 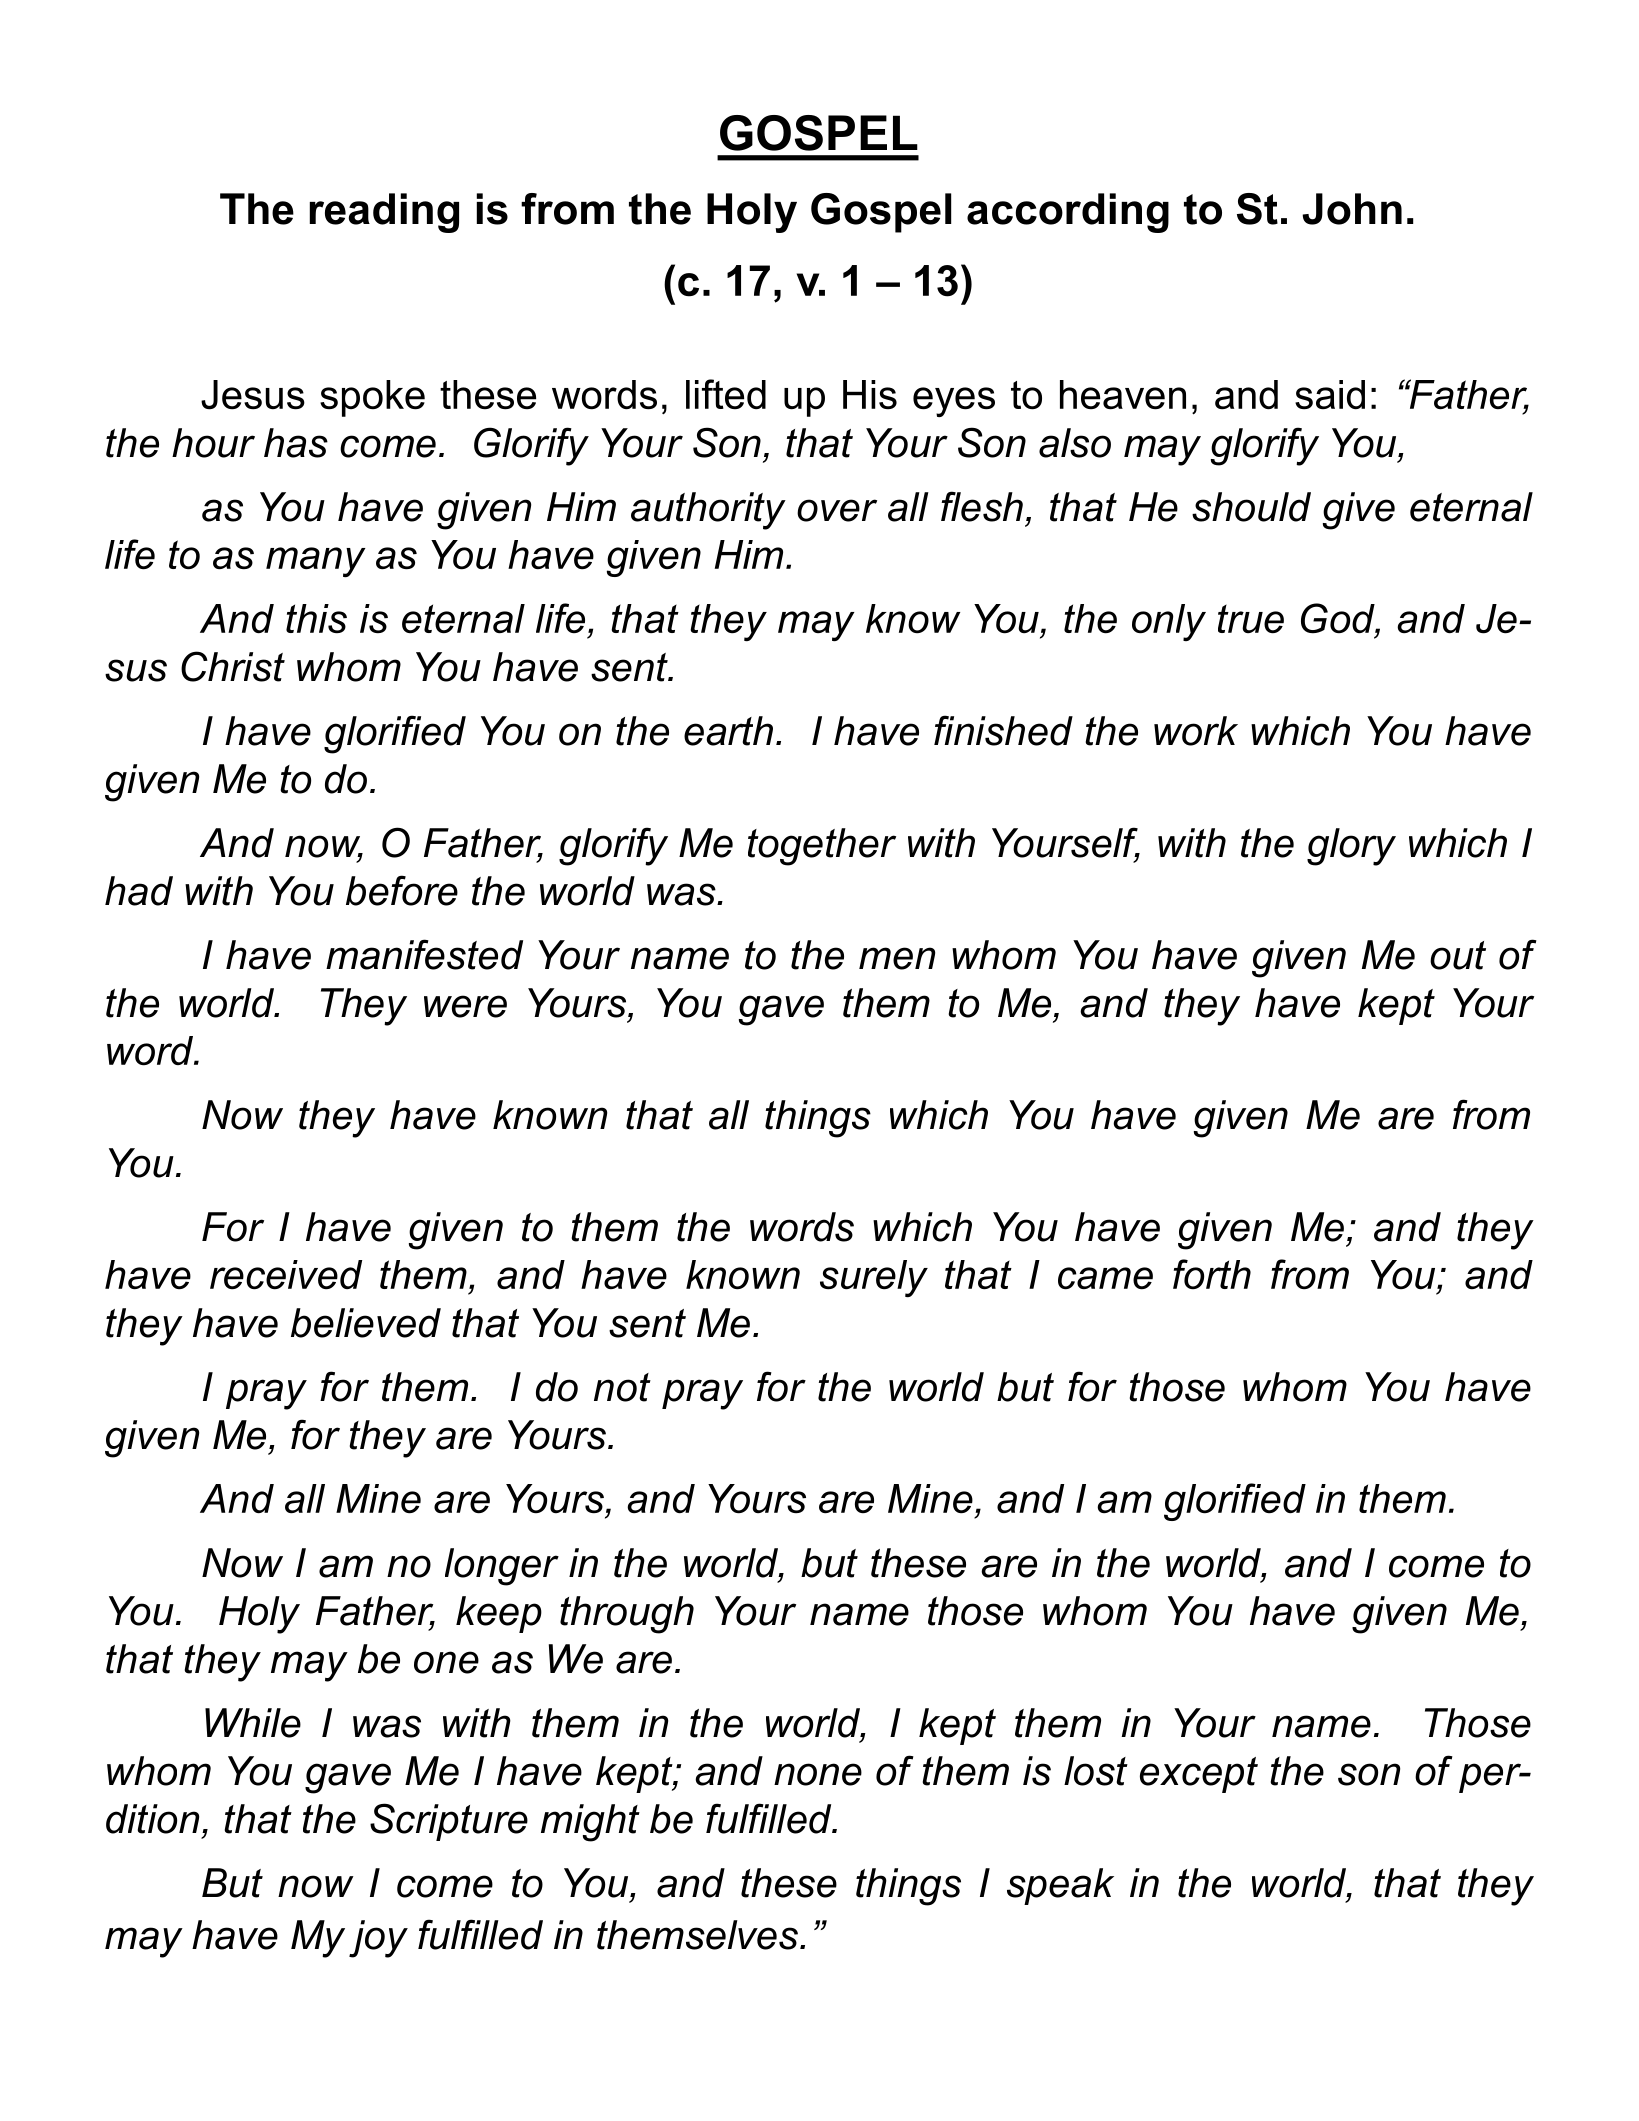 I want to click on before, so click(x=402, y=890).
